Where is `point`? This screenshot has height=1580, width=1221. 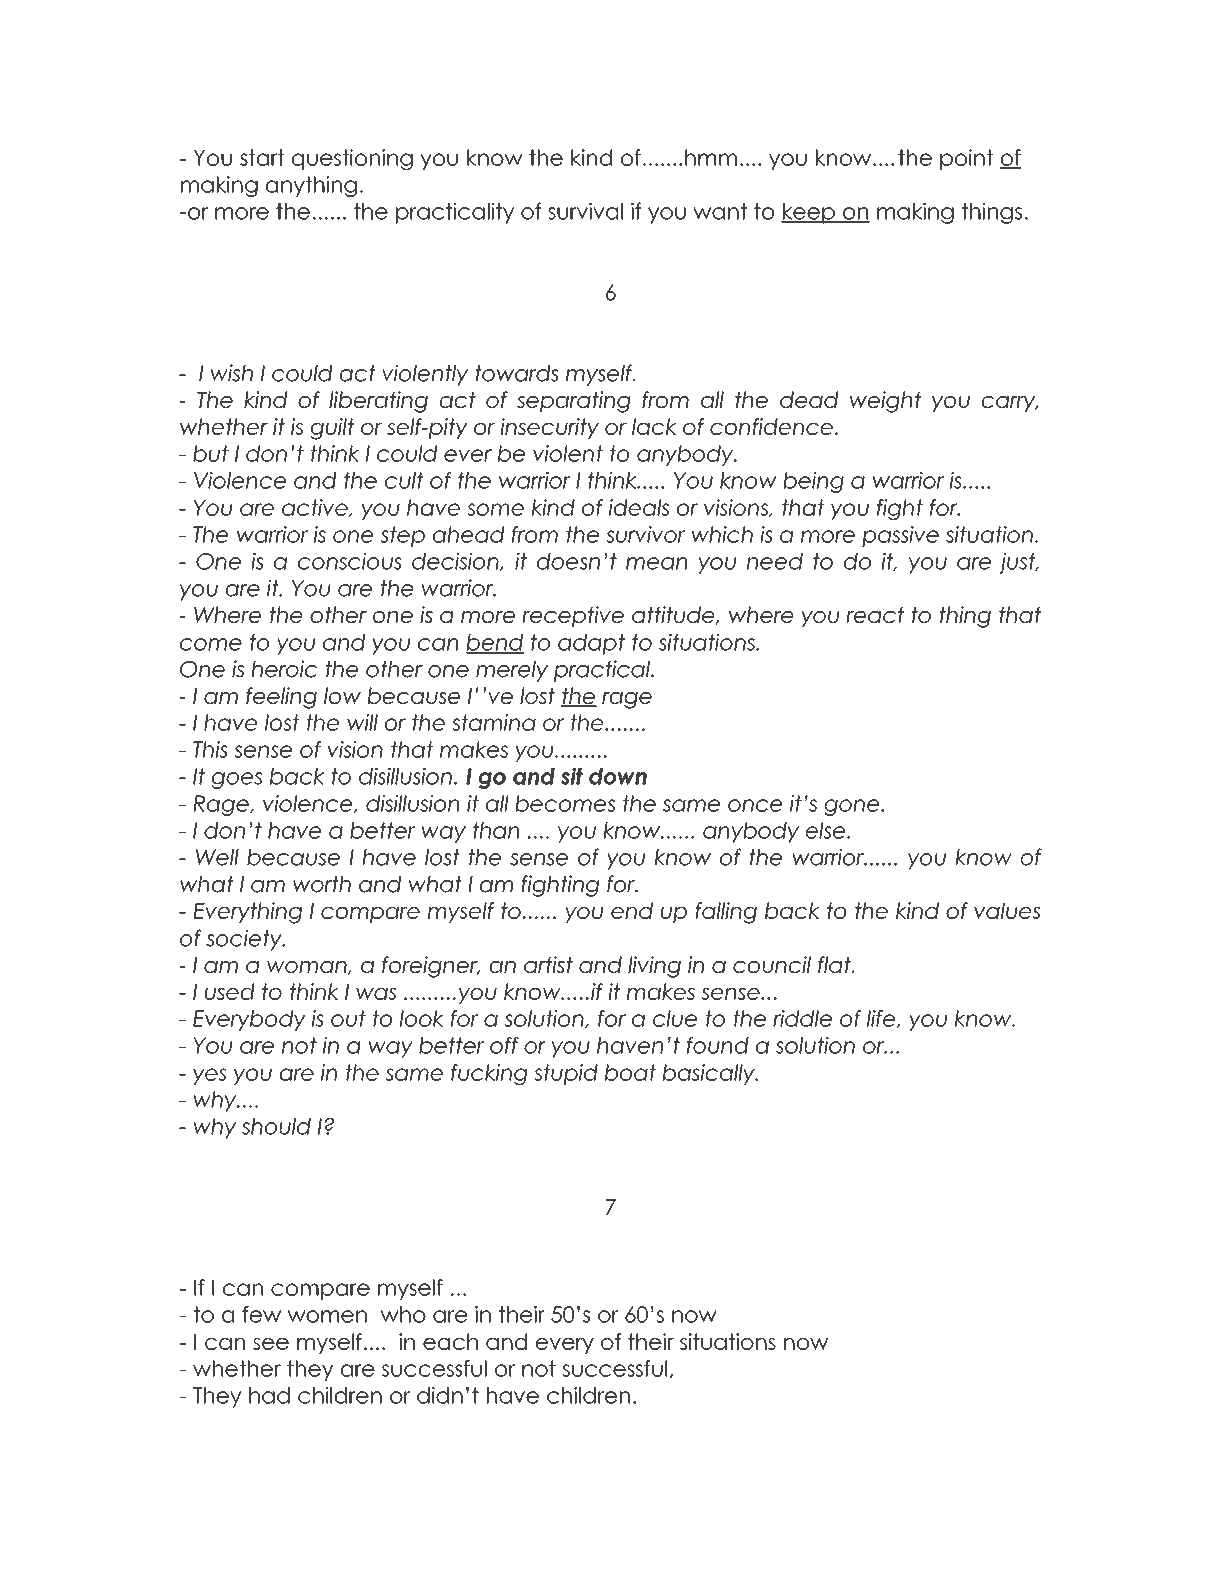 point is located at coordinates (966, 159).
